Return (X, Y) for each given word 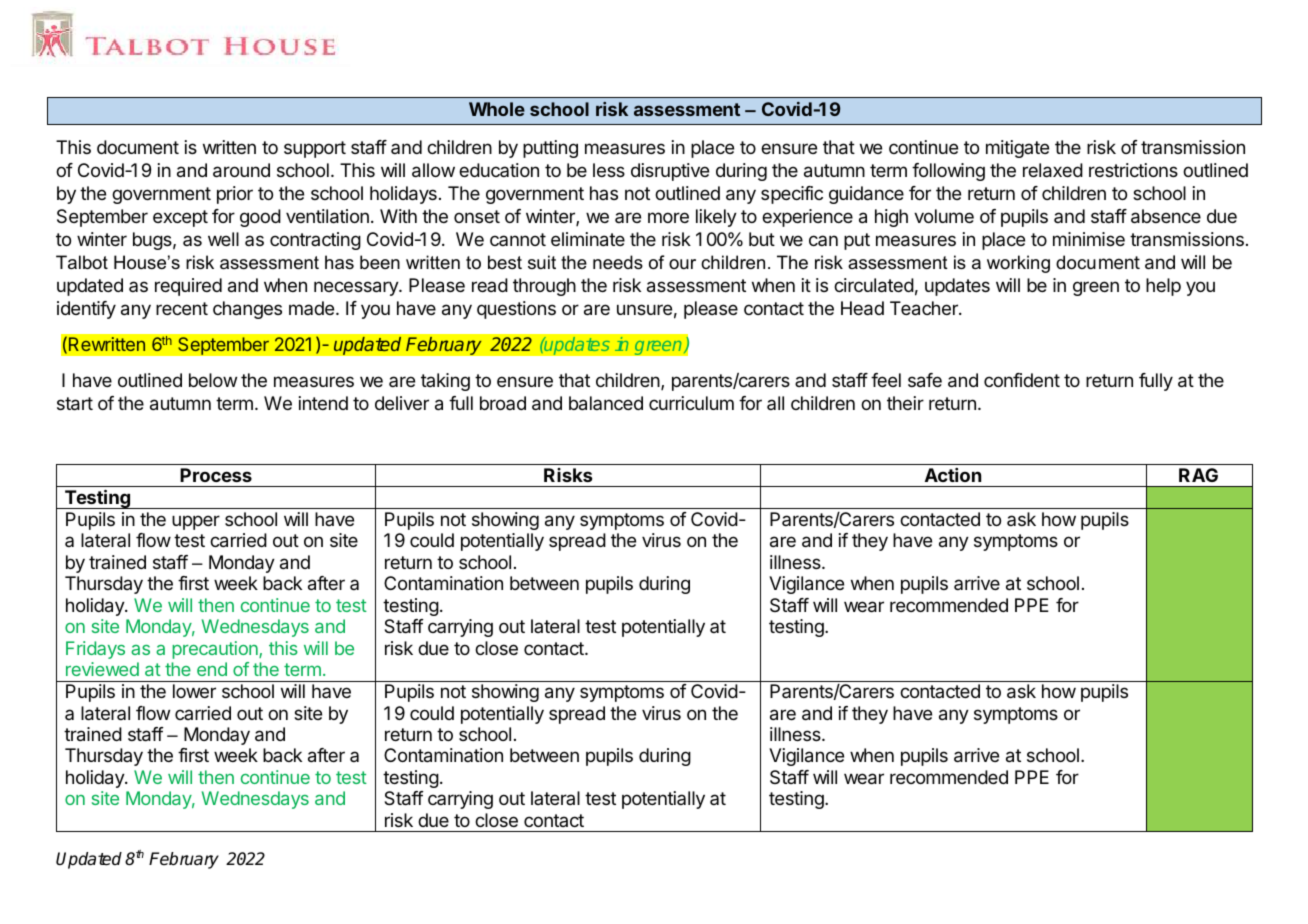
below (213, 380)
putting (550, 149)
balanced (606, 403)
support (315, 149)
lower (194, 691)
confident (1022, 380)
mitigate (1017, 149)
